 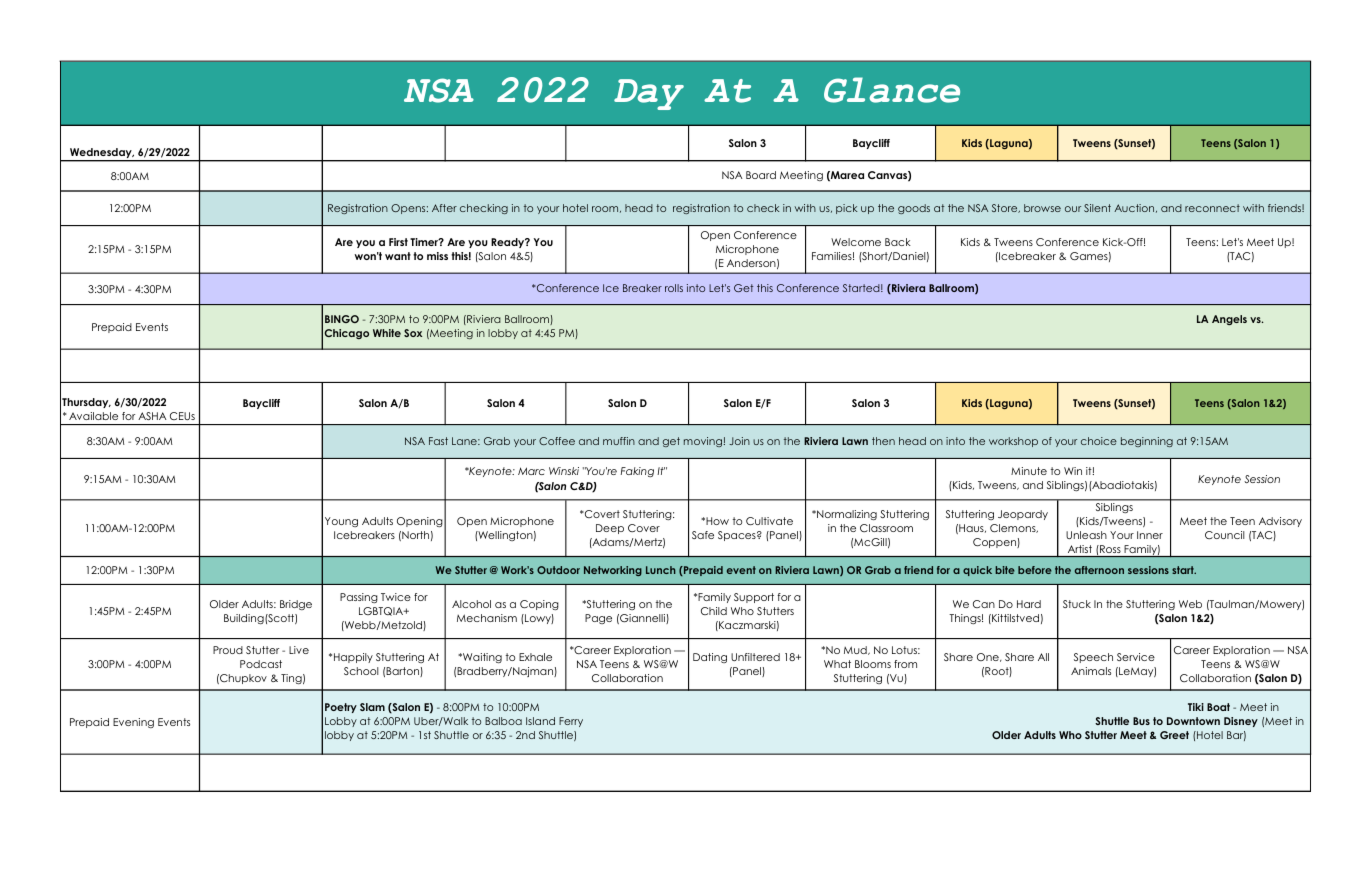 I want to click on moving, so click(x=703, y=442).
